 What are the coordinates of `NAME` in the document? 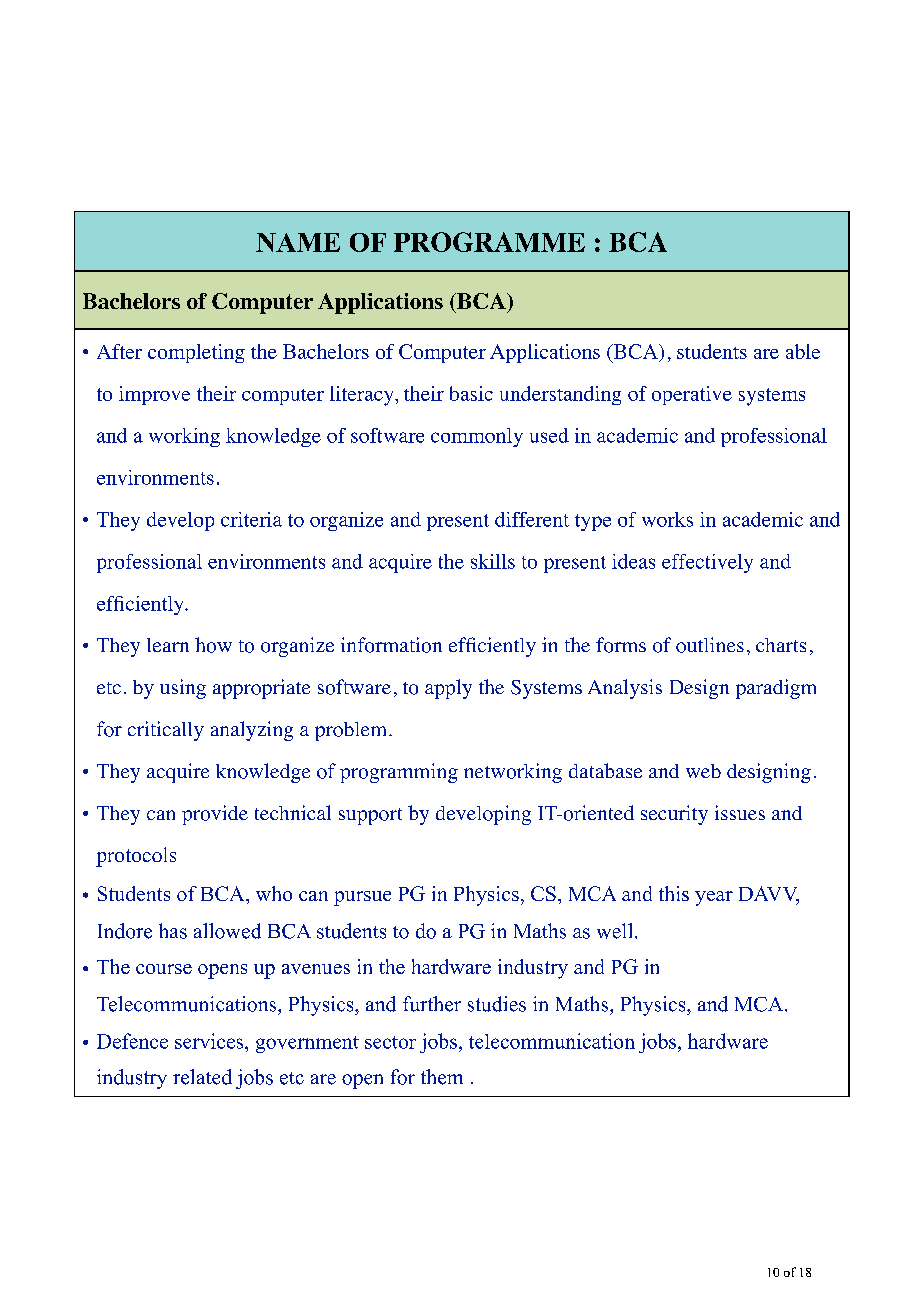 It's located at (298, 242).
